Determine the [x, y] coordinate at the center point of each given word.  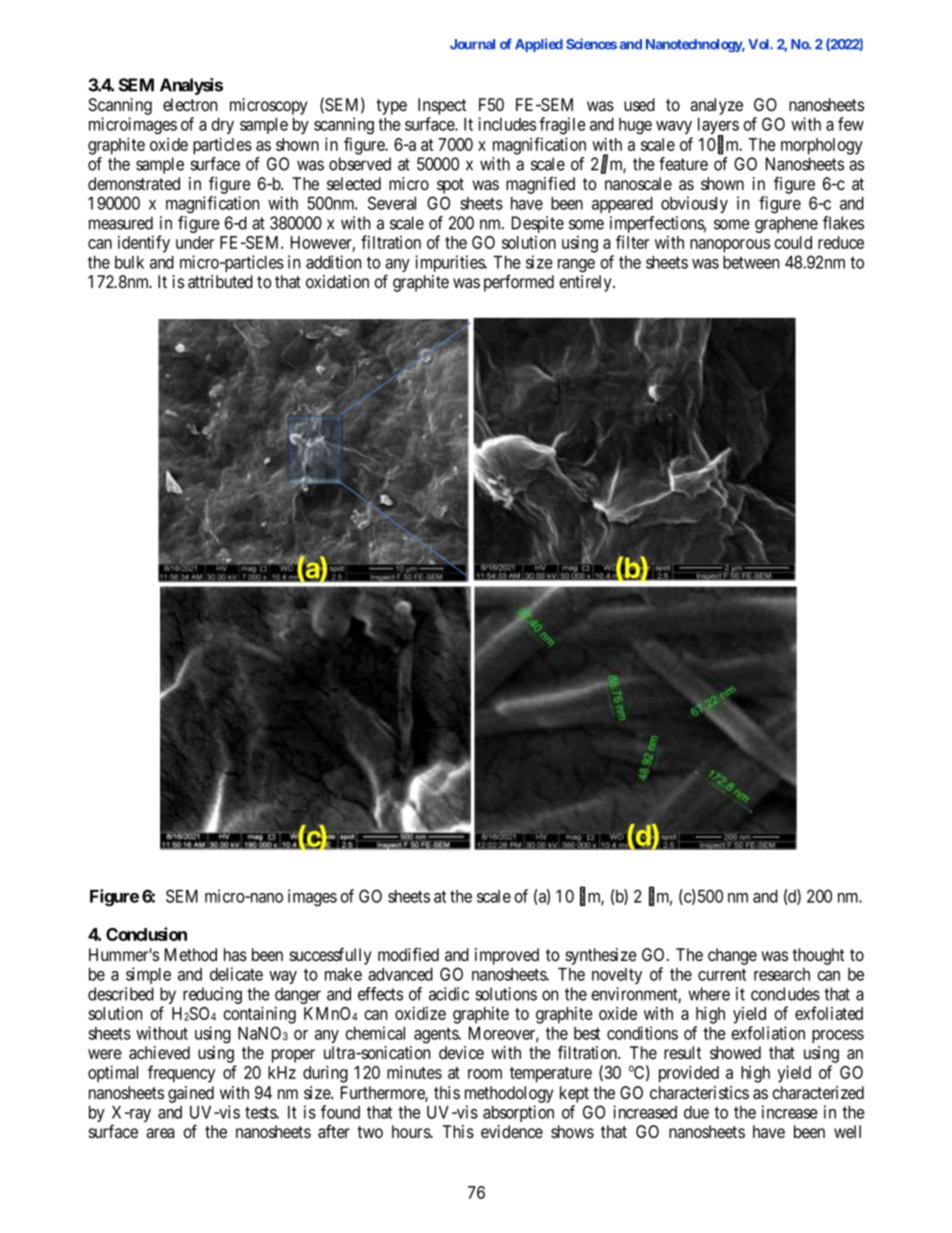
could [793, 242]
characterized [818, 1093]
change [732, 956]
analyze [716, 106]
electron [190, 104]
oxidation [337, 281]
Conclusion [146, 934]
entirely [586, 283]
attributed [220, 281]
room [485, 1074]
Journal [472, 44]
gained [191, 1094]
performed [519, 283]
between [751, 262]
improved [507, 956]
